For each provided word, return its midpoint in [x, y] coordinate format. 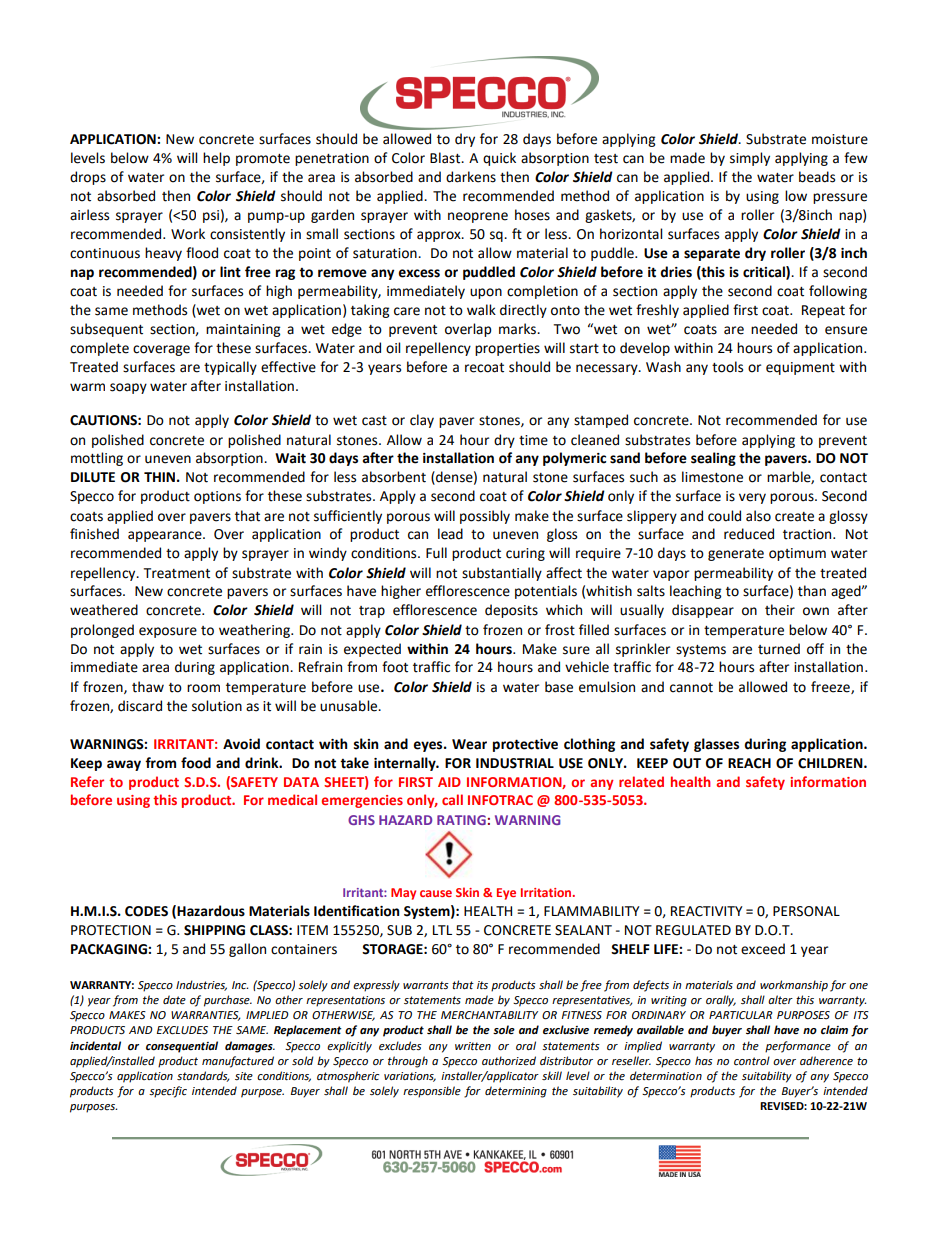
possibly [485, 517]
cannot [691, 688]
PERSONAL [806, 911]
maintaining [243, 330]
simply [750, 159]
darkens [471, 177]
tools [727, 367]
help [216, 159]
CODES [146, 911]
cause [436, 893]
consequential [182, 1047]
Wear [469, 744]
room [203, 688]
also [758, 516]
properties [507, 349]
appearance [166, 536]
